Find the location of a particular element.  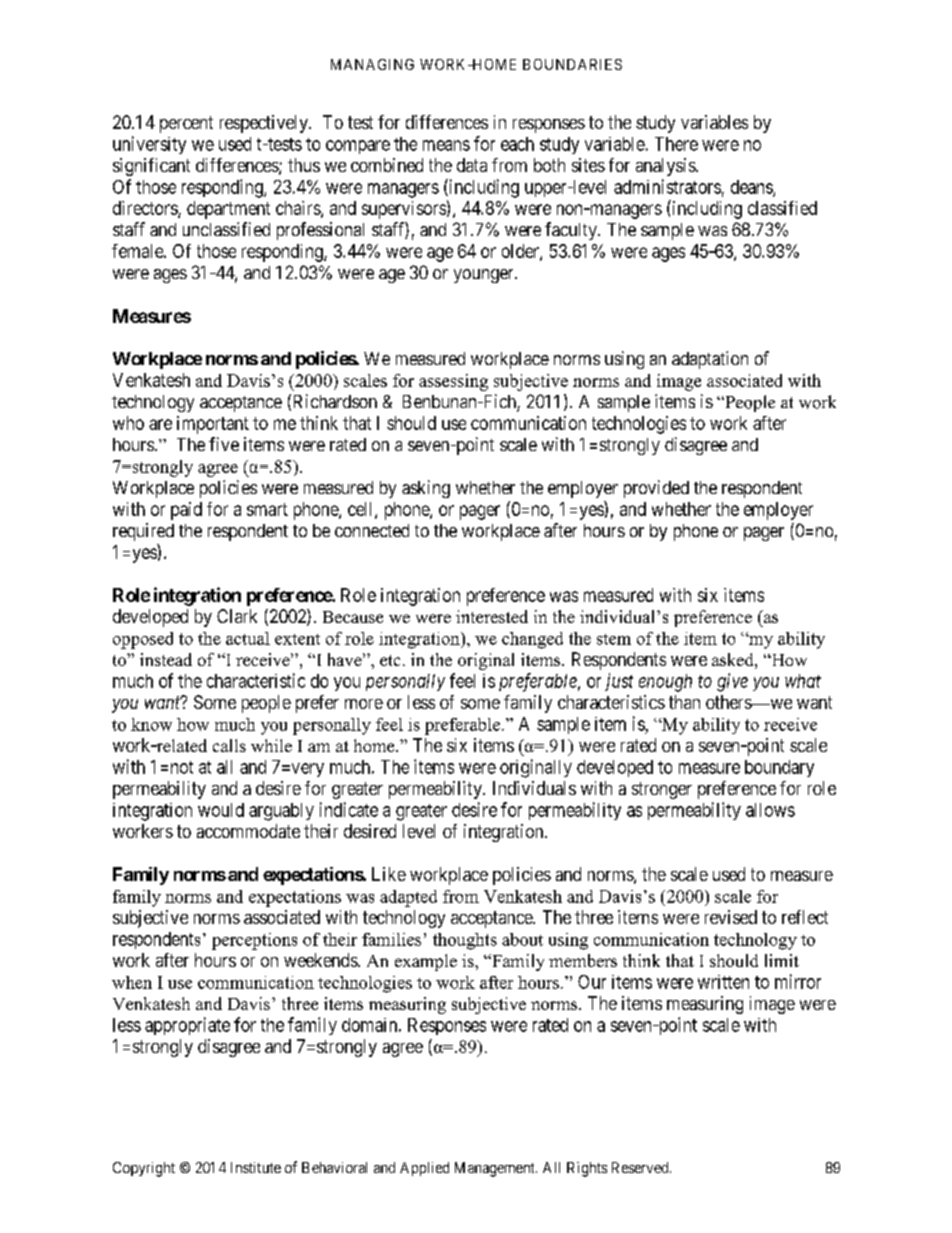

adaptation is located at coordinates (710, 360).
